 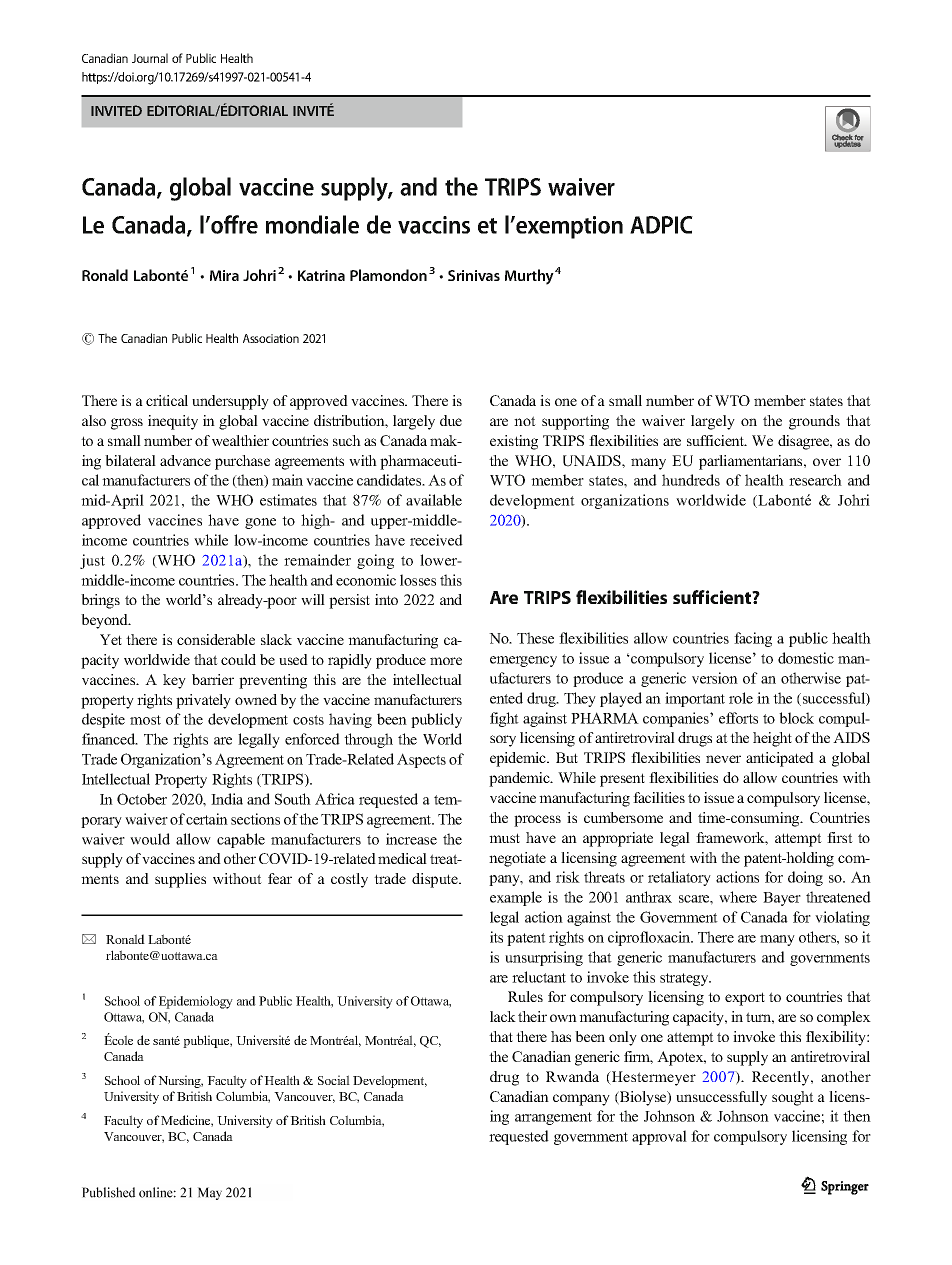 What do you see at coordinates (474, 275) in the image?
I see `Srinivas` at bounding box center [474, 275].
